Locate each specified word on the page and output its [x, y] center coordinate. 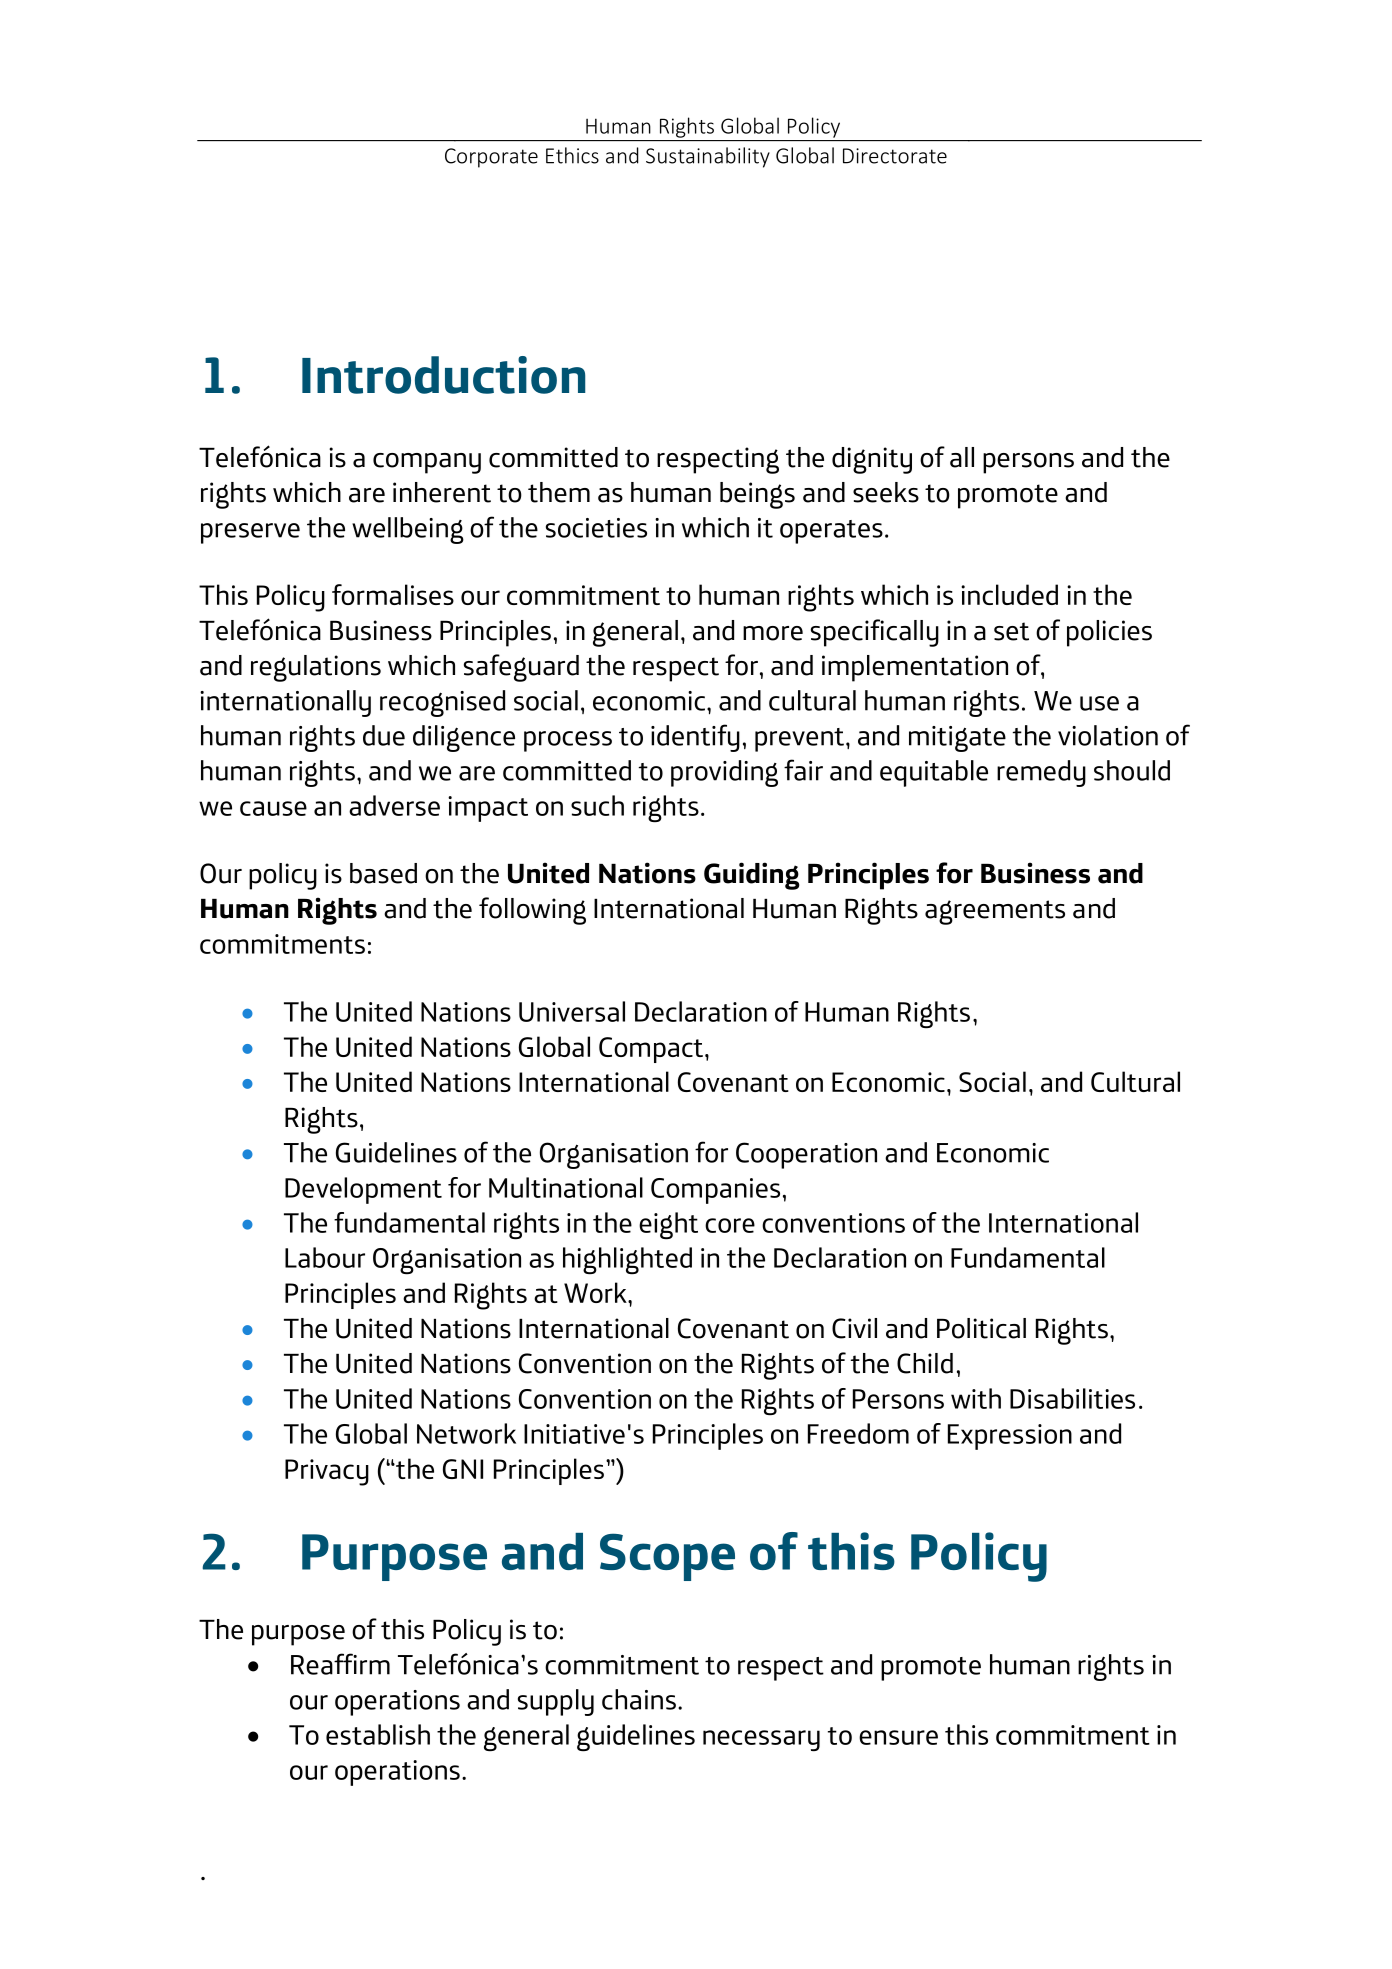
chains [639, 1699]
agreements [995, 912]
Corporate [491, 158]
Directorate [895, 156]
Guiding [752, 876]
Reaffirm [340, 1664]
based [383, 873]
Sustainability [708, 157]
